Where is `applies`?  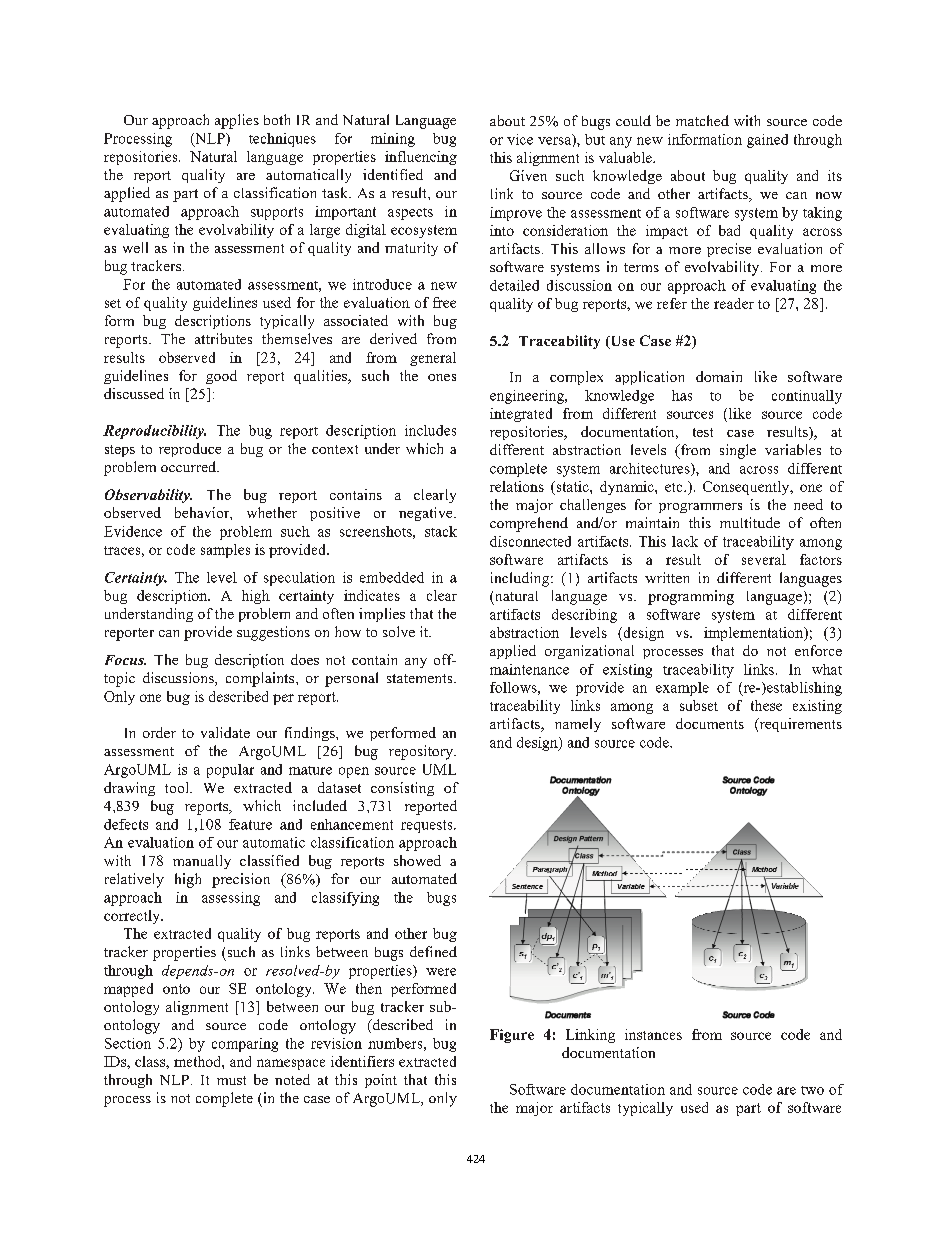 applies is located at coordinates (237, 121).
